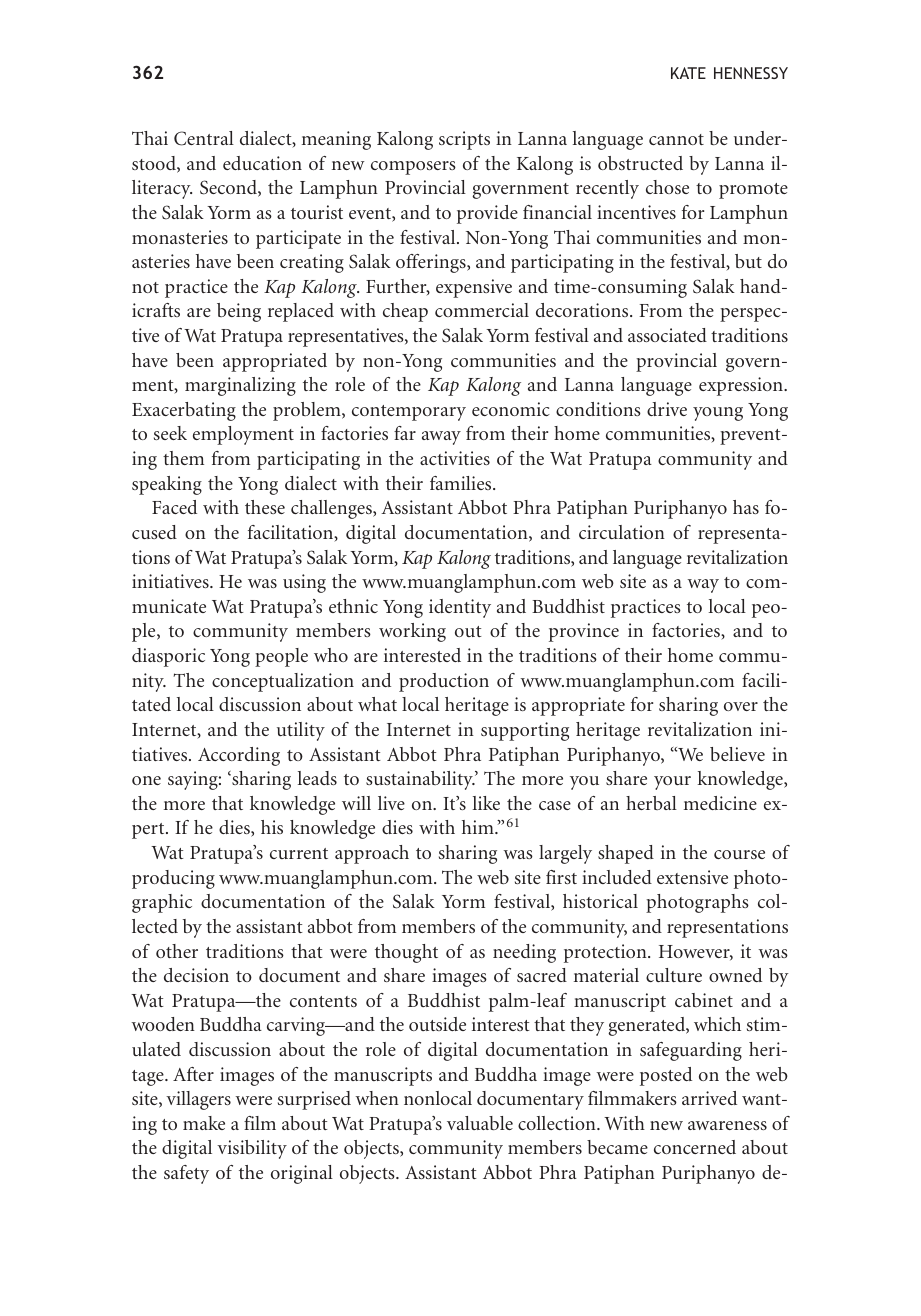 This image has width=921, height=1316. I want to click on extensive, so click(692, 877).
